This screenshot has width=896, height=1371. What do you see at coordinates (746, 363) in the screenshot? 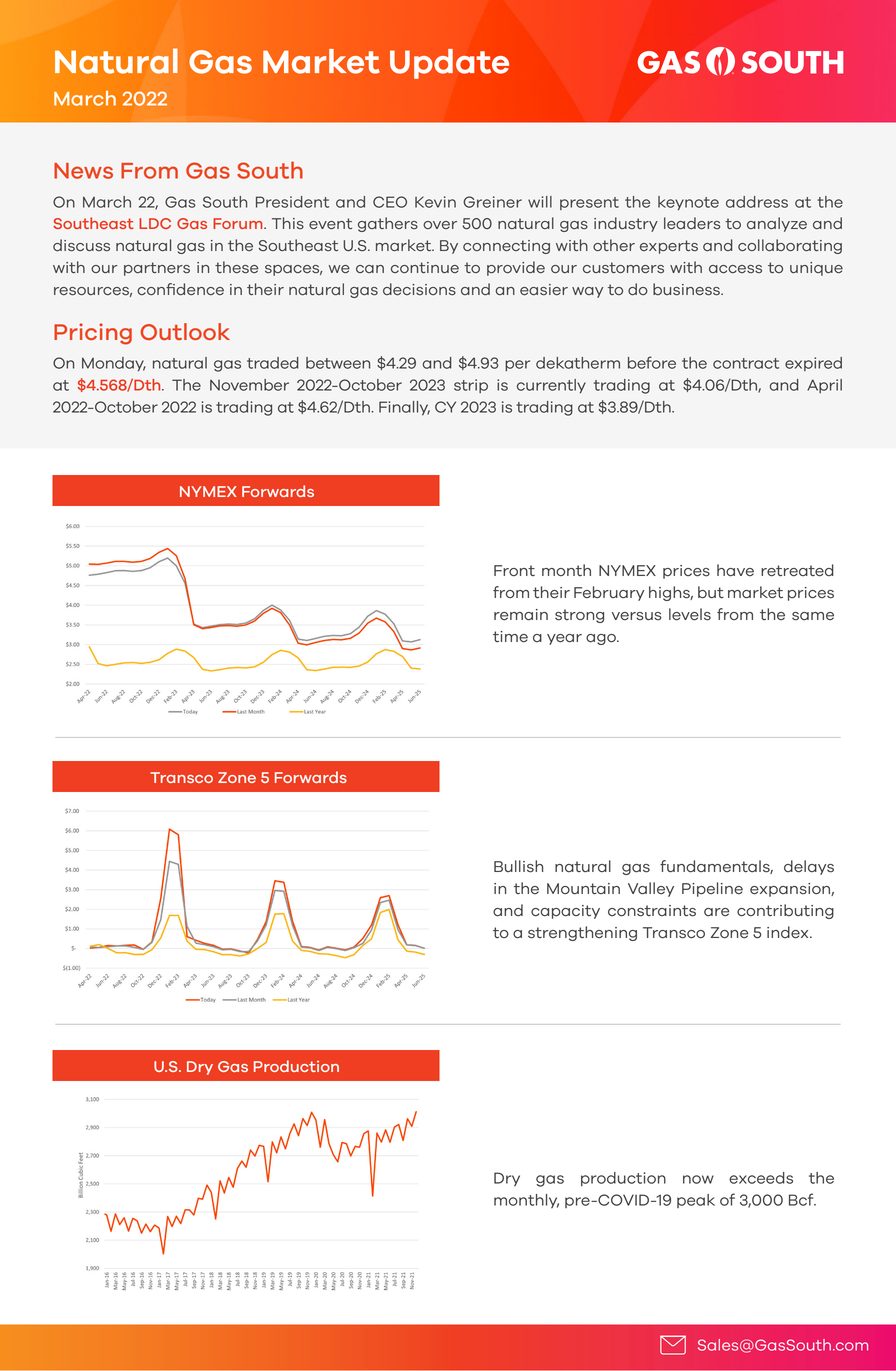
I see `contract` at bounding box center [746, 363].
